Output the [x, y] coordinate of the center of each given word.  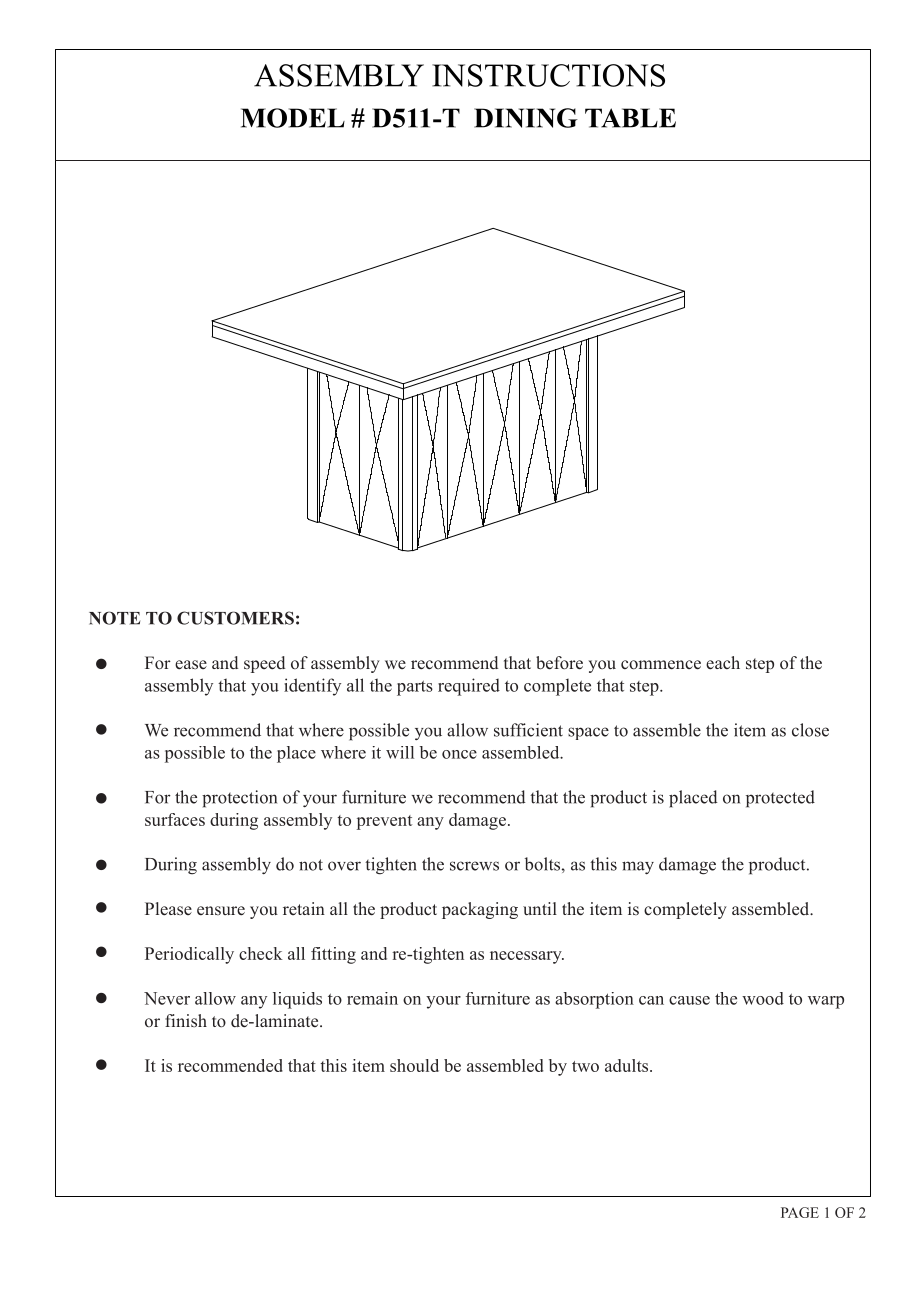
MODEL [293, 118]
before [559, 663]
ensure [221, 911]
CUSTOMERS [235, 618]
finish [186, 1020]
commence [661, 665]
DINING [526, 118]
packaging [480, 910]
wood [763, 998]
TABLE [630, 118]
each [723, 663]
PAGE [800, 1212]
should [414, 1065]
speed [264, 664]
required [469, 687]
